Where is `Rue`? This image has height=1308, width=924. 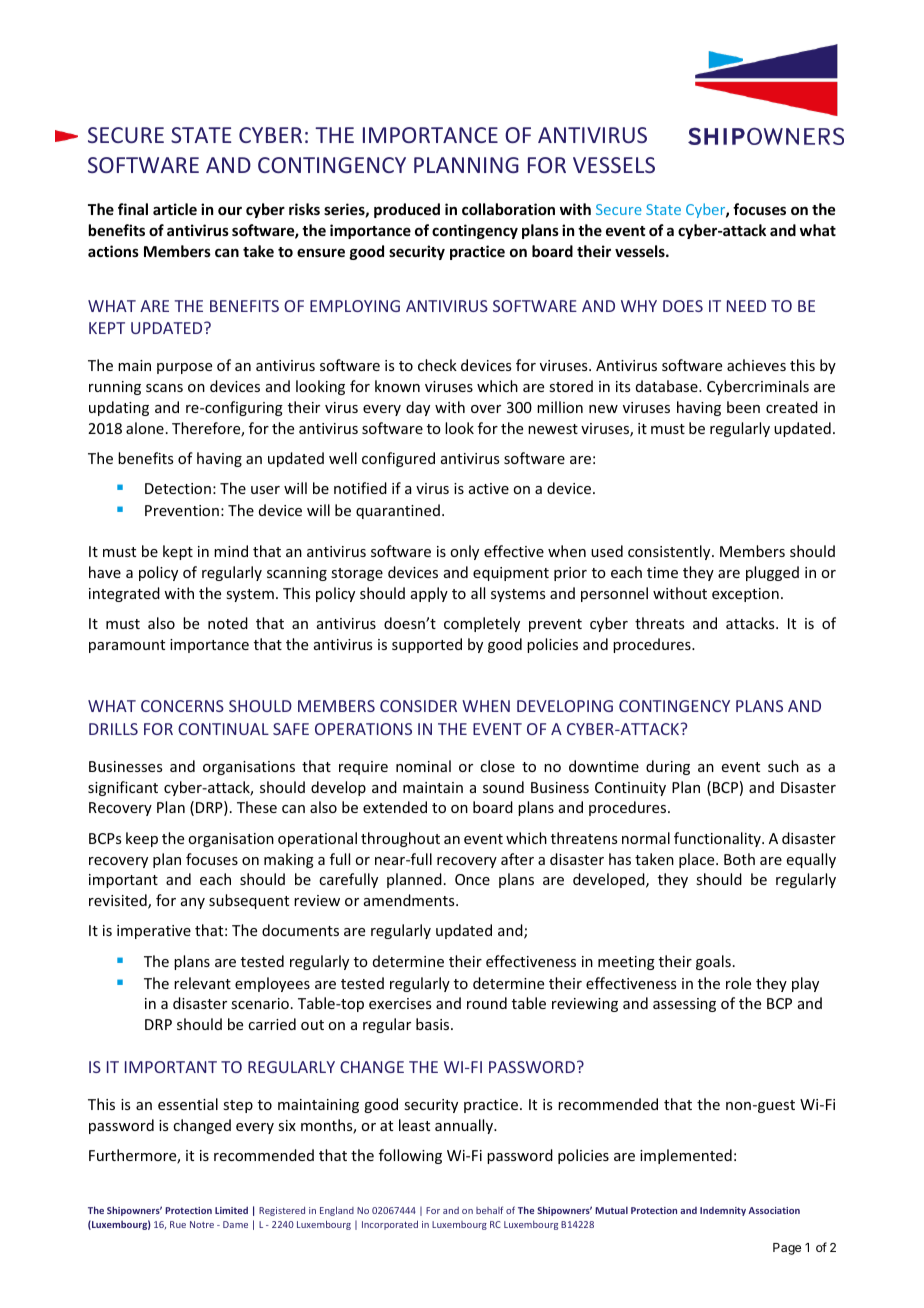
Rue is located at coordinates (178, 1224).
